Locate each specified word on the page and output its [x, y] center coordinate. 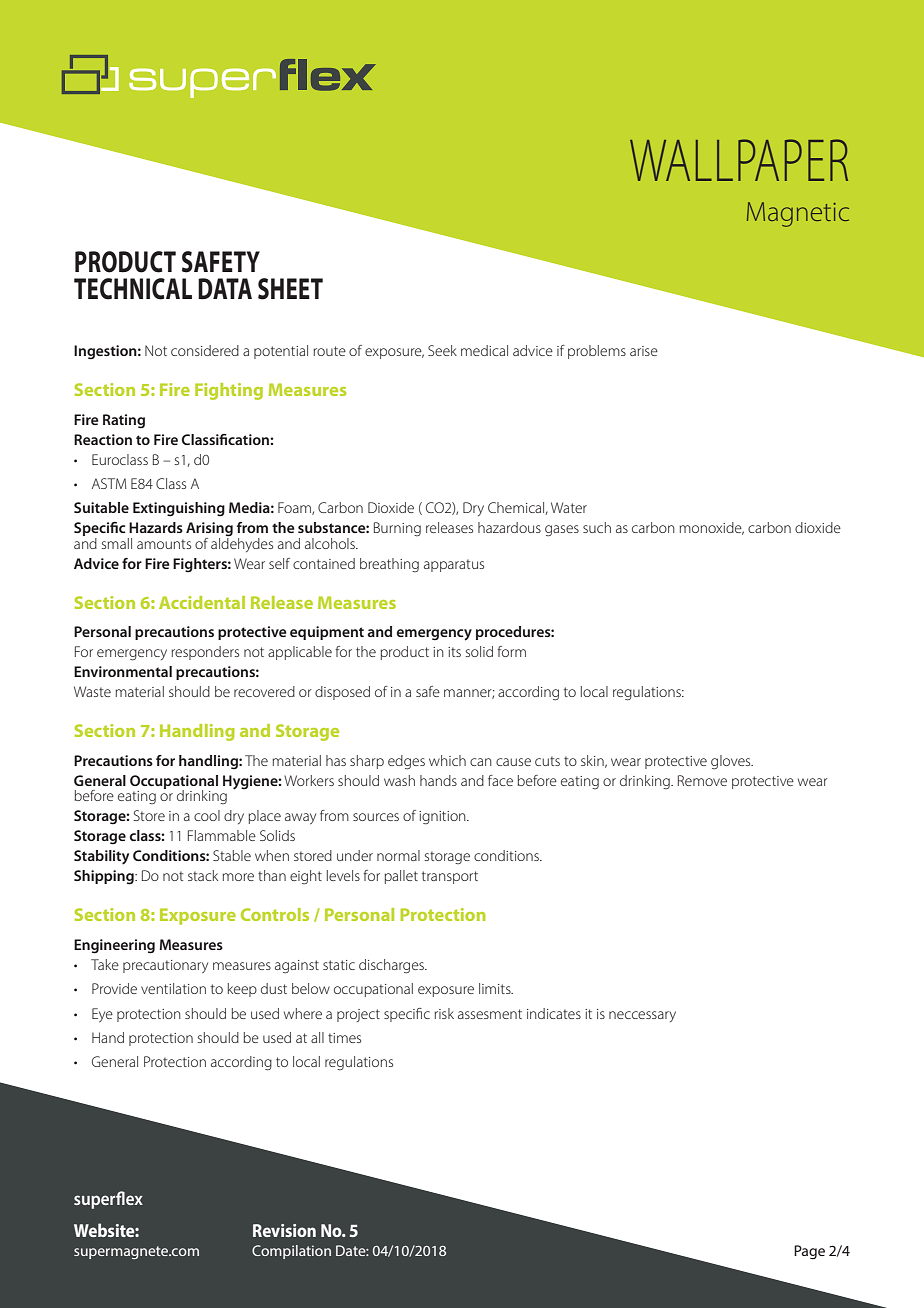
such [597, 527]
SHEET [290, 289]
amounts [164, 544]
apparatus [454, 565]
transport [450, 877]
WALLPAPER [739, 160]
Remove [702, 780]
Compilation [291, 1252]
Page [809, 1252]
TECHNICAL [133, 289]
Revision [284, 1230]
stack [203, 875]
